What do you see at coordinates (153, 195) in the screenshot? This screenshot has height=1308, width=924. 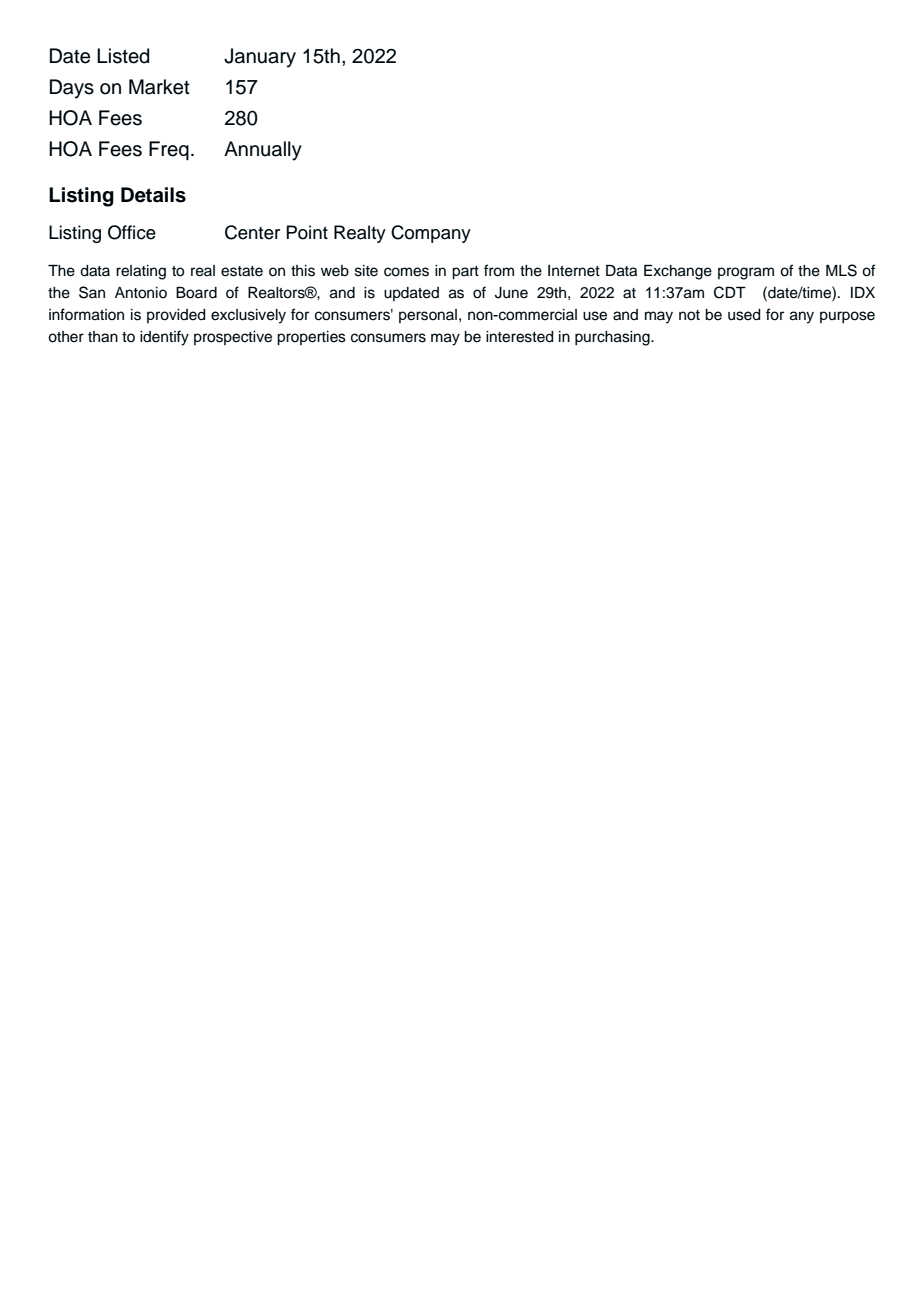 I see `Details` at bounding box center [153, 195].
